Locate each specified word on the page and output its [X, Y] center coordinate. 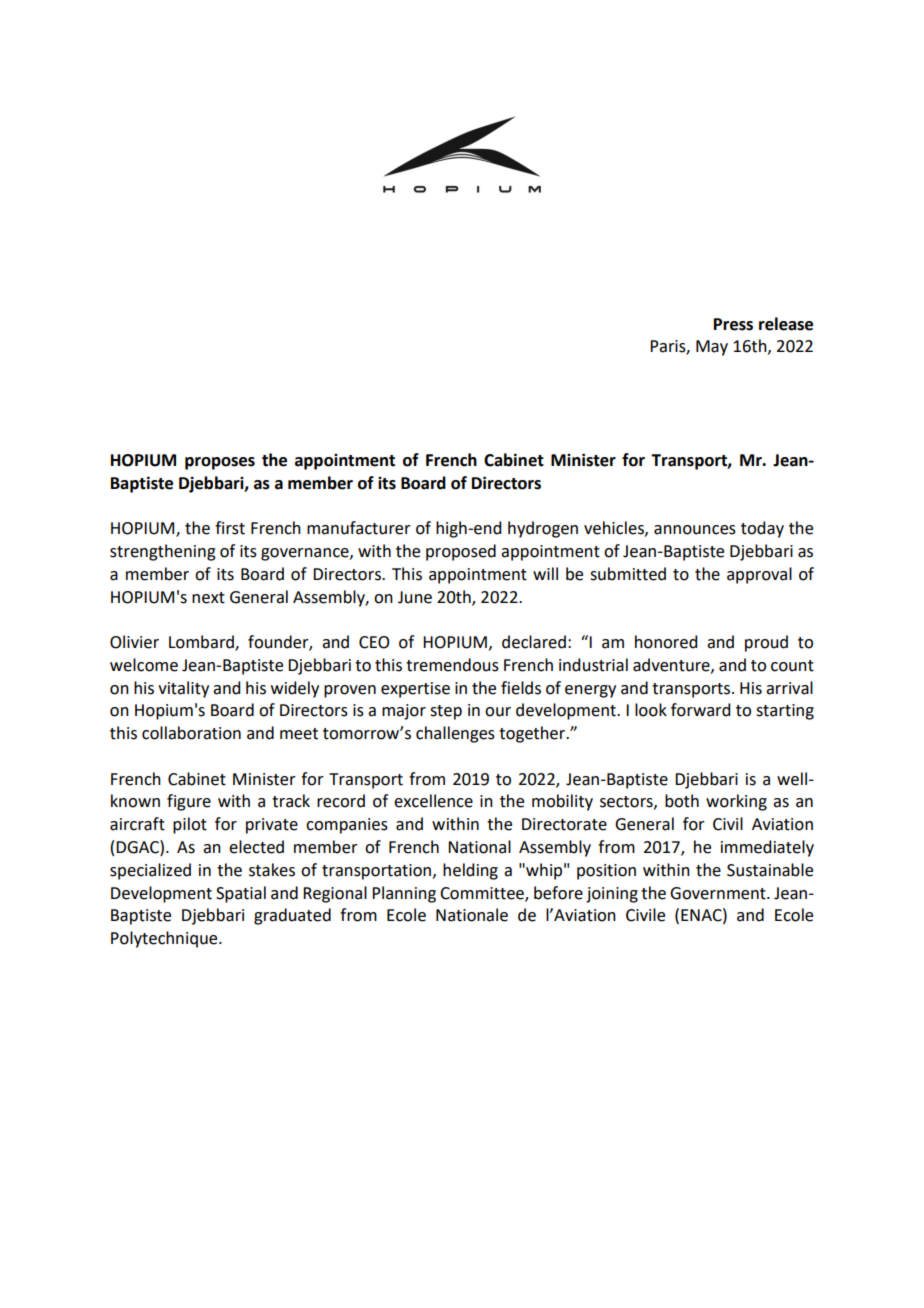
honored [666, 642]
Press [733, 324]
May [712, 348]
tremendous [452, 665]
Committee [483, 894]
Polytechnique [165, 939]
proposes [220, 463]
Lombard [202, 643]
